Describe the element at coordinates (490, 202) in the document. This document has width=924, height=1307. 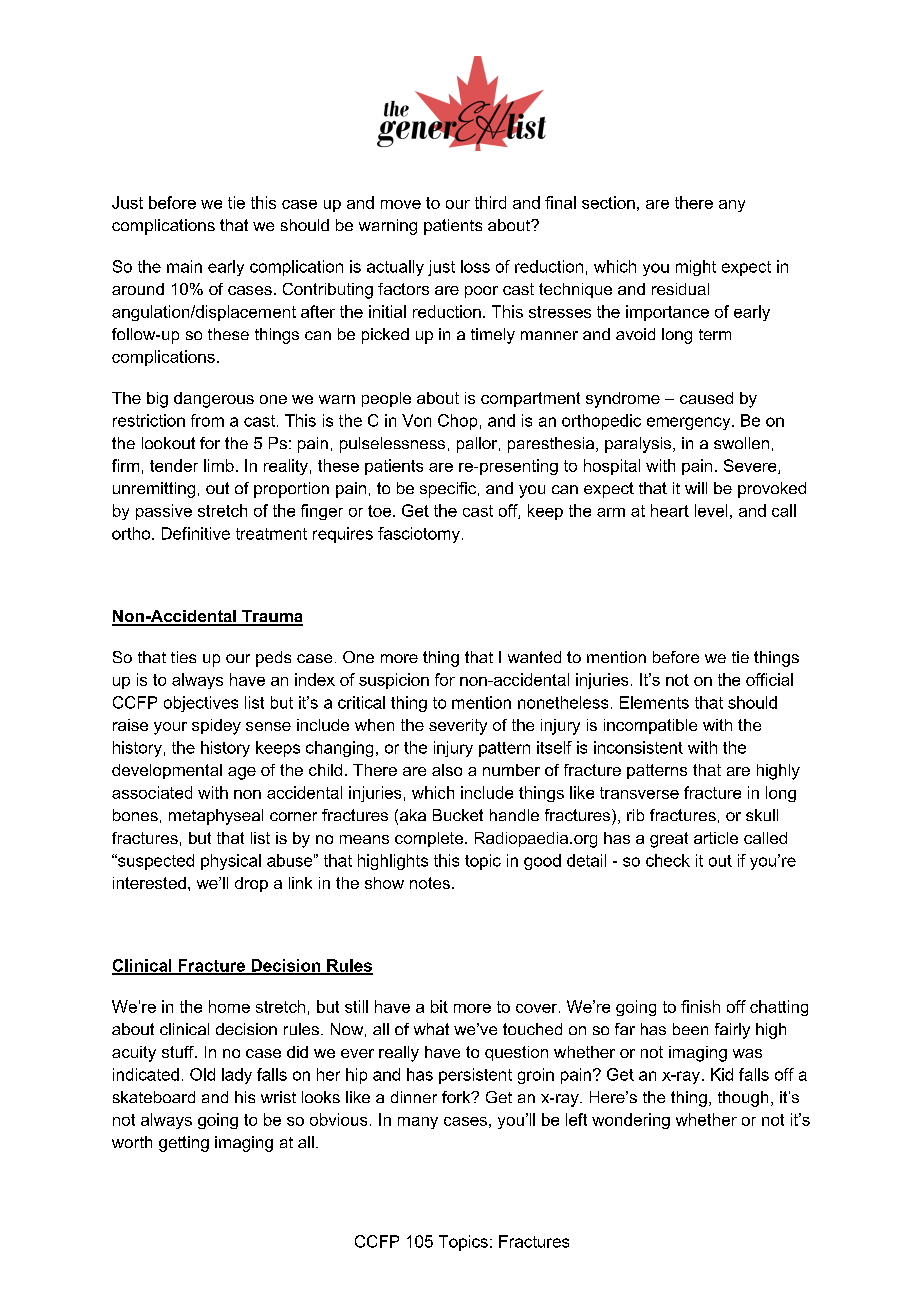
I see `third` at that location.
